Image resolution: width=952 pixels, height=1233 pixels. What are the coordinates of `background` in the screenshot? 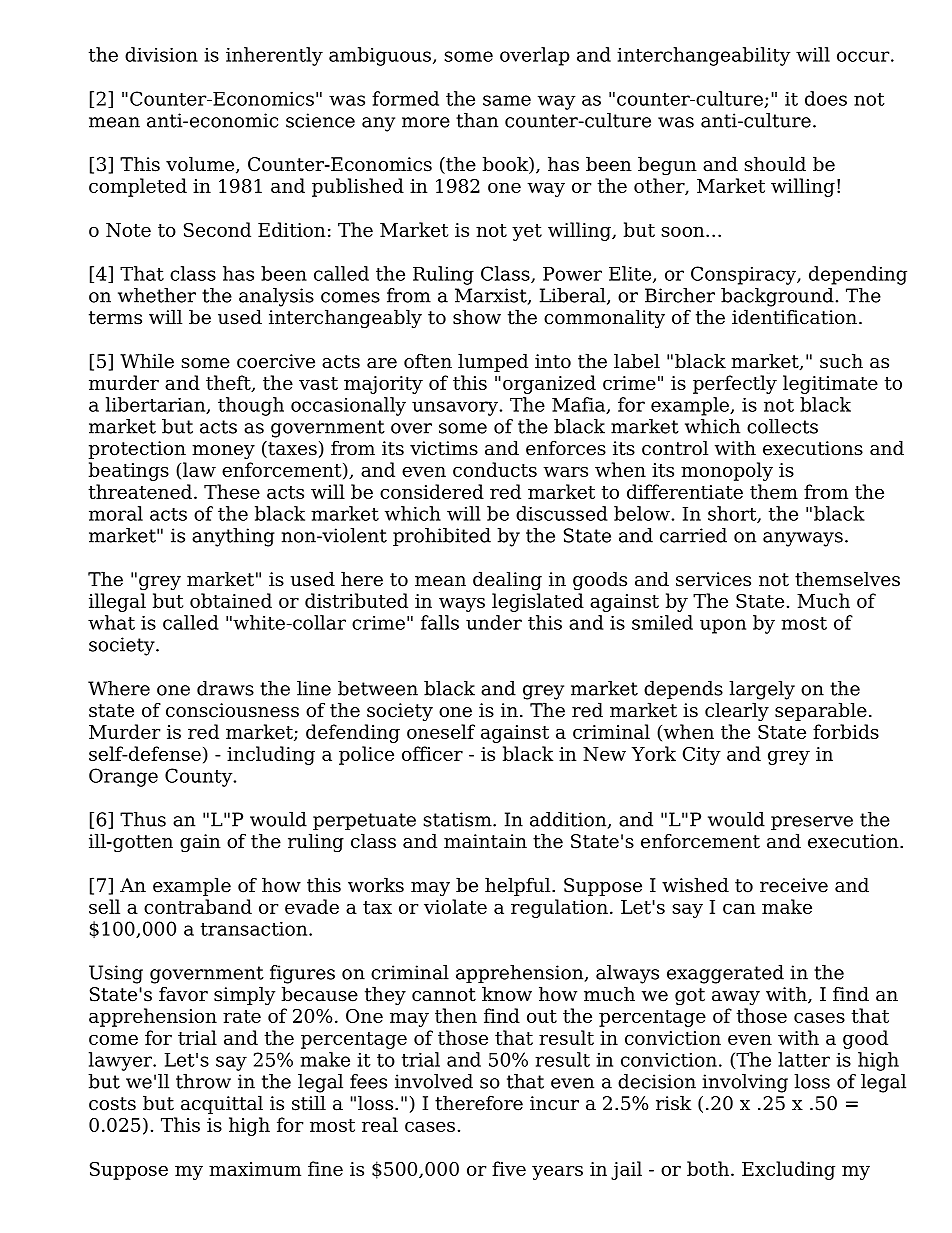 It's located at (777, 297).
